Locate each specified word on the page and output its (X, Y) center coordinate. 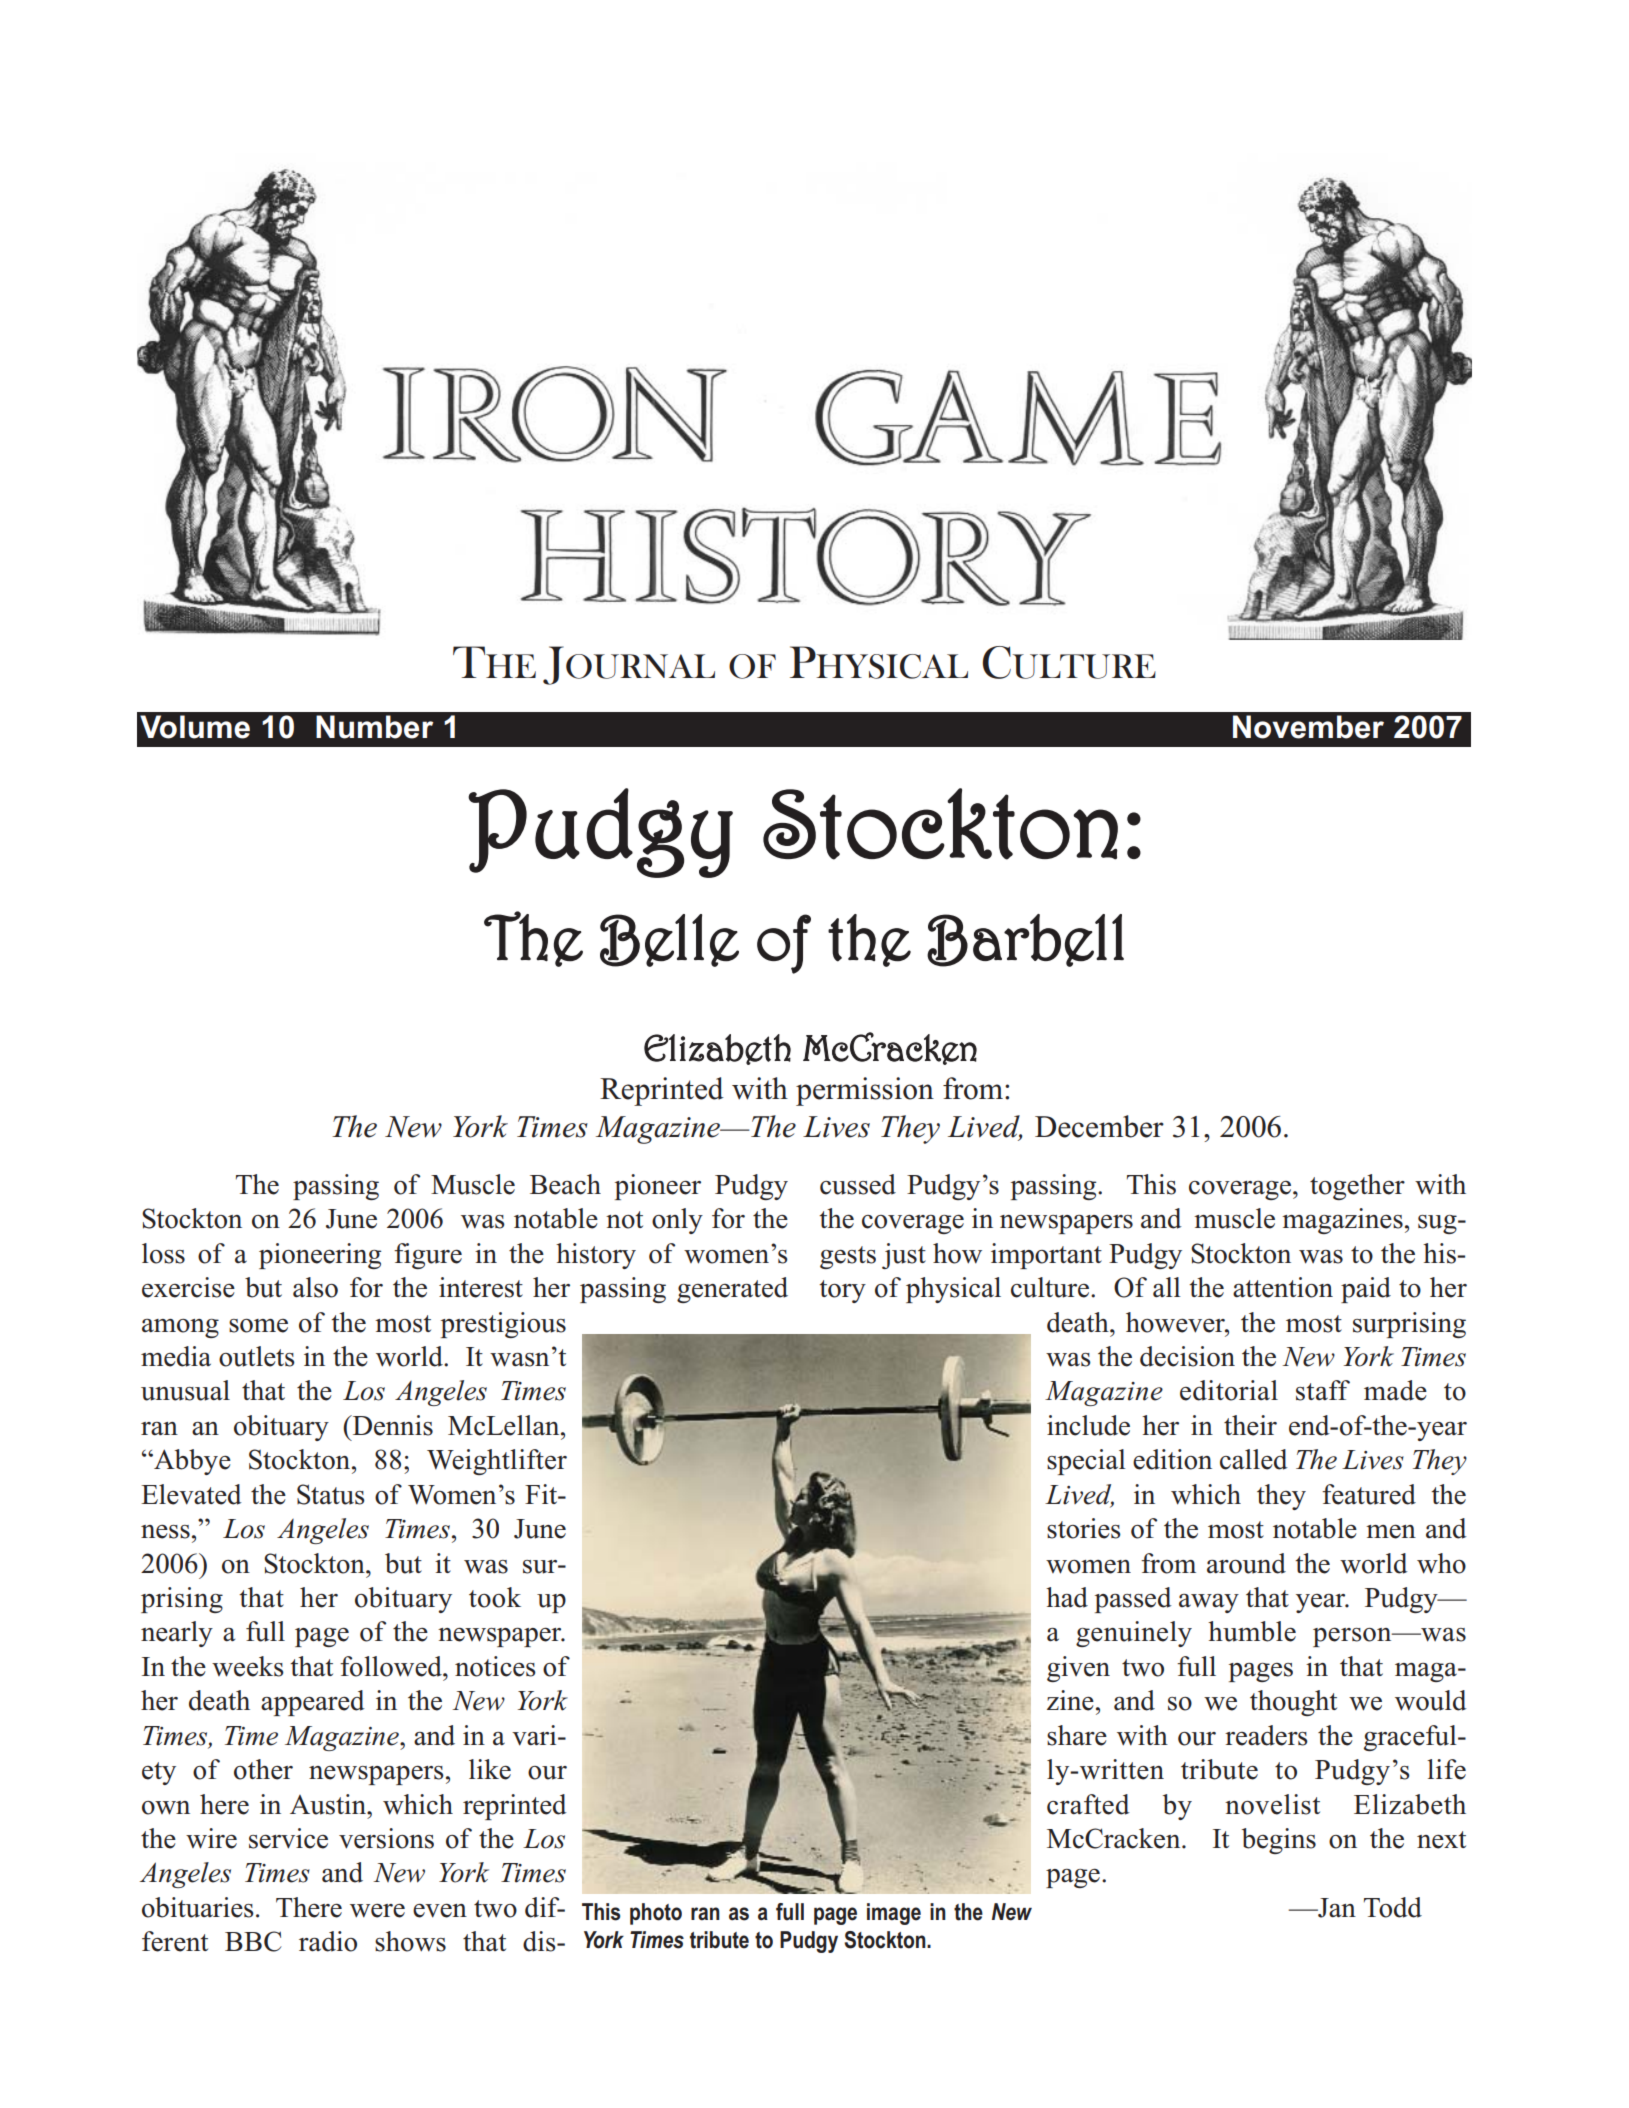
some (258, 1326)
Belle (669, 940)
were (377, 1911)
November (1308, 727)
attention (1283, 1287)
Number (374, 727)
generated (732, 1290)
